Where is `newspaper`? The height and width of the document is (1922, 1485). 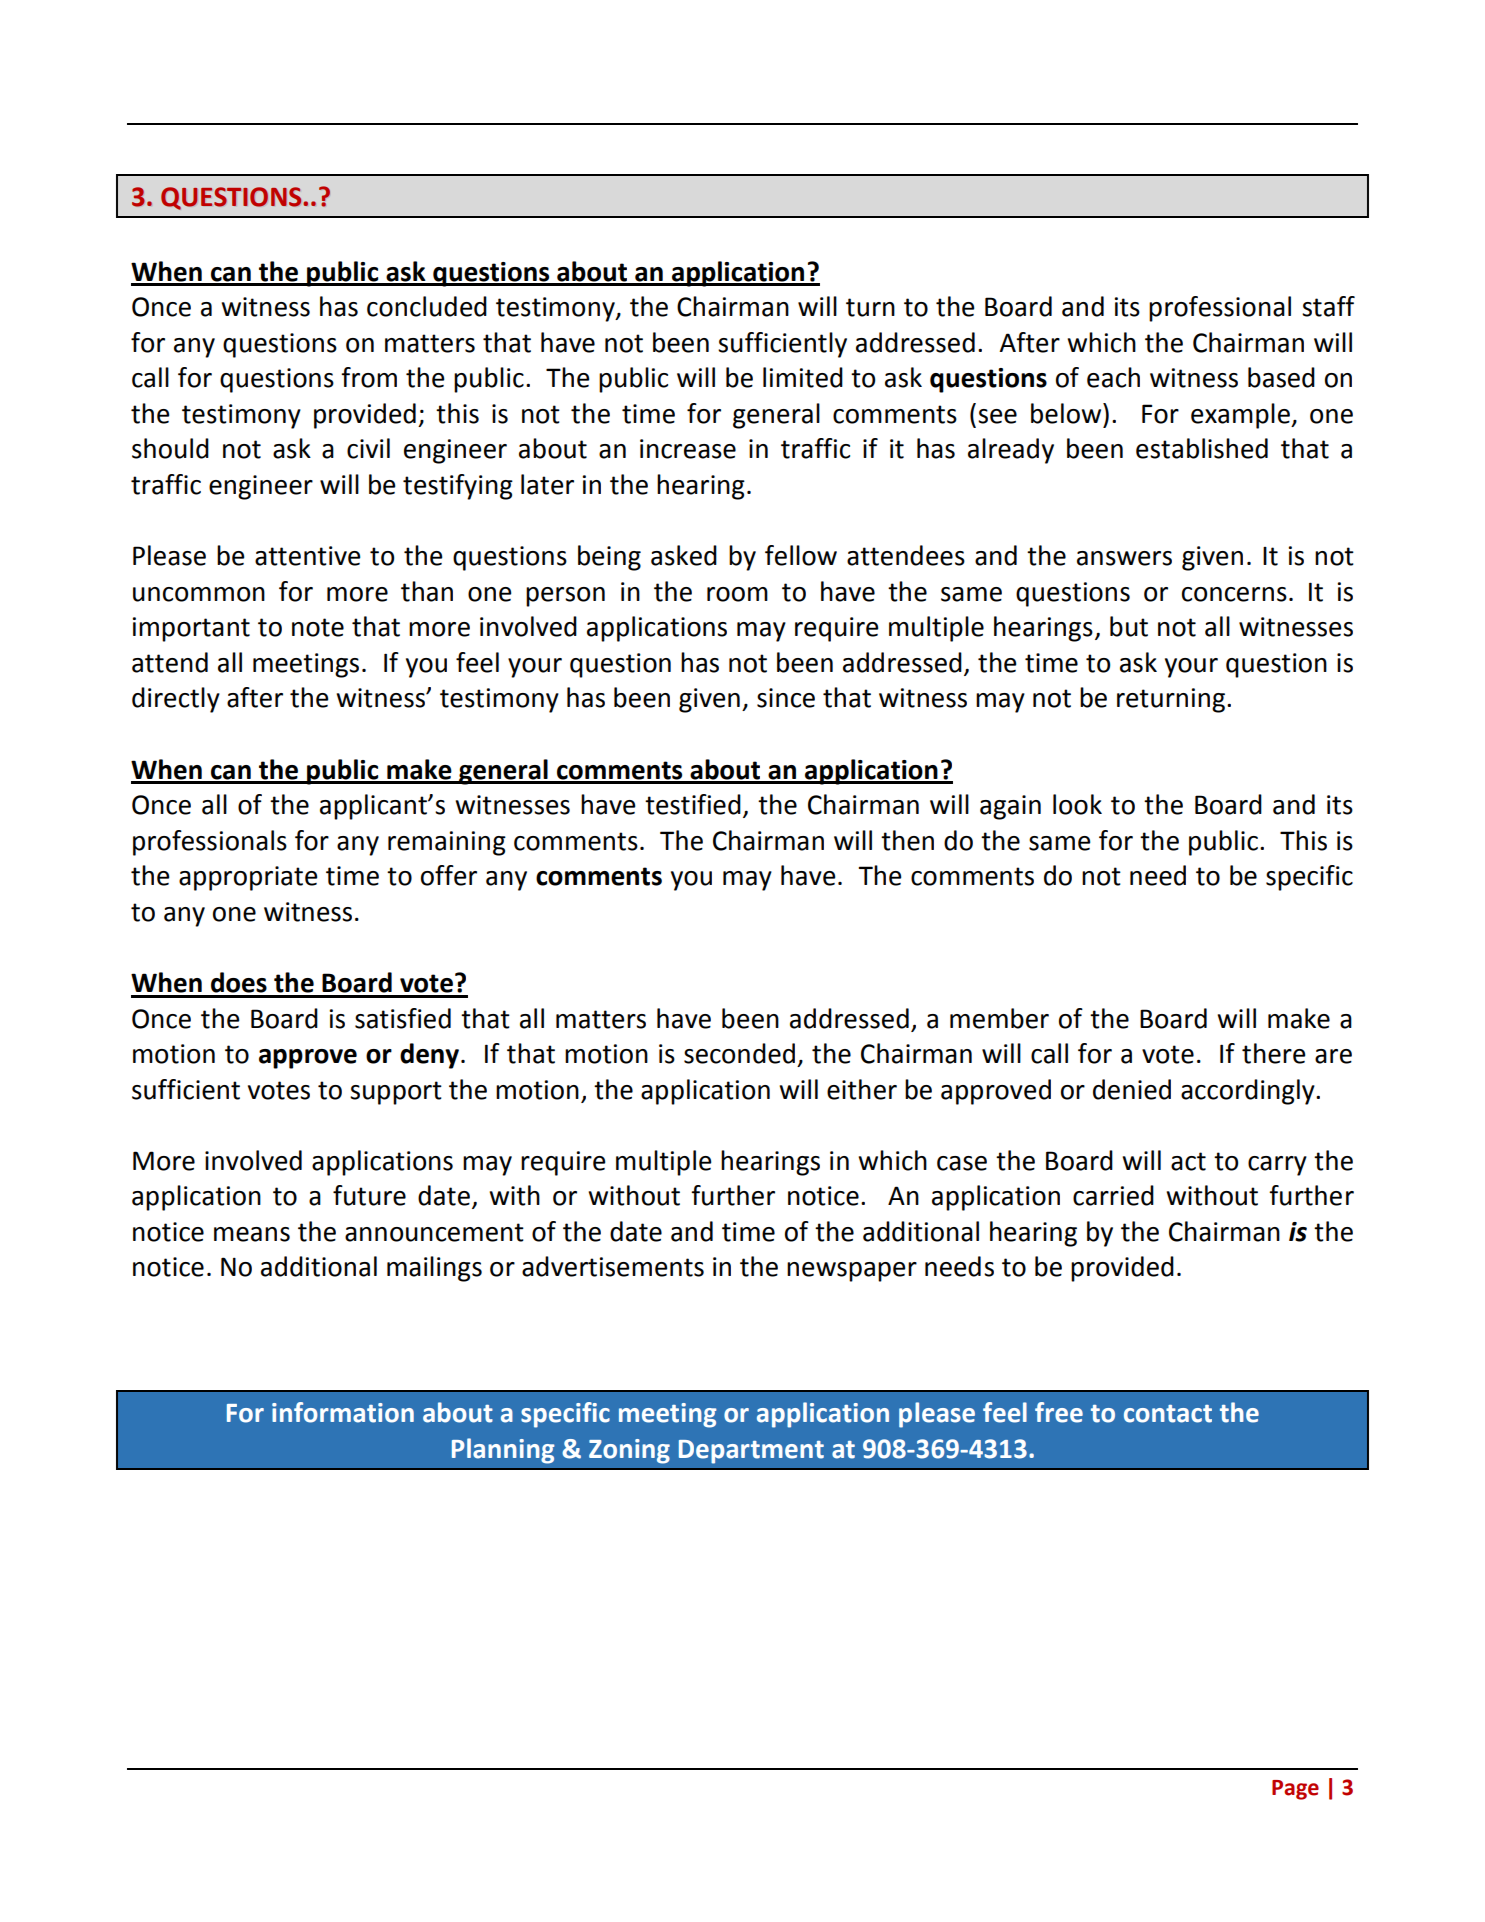
newspaper is located at coordinates (852, 1272).
